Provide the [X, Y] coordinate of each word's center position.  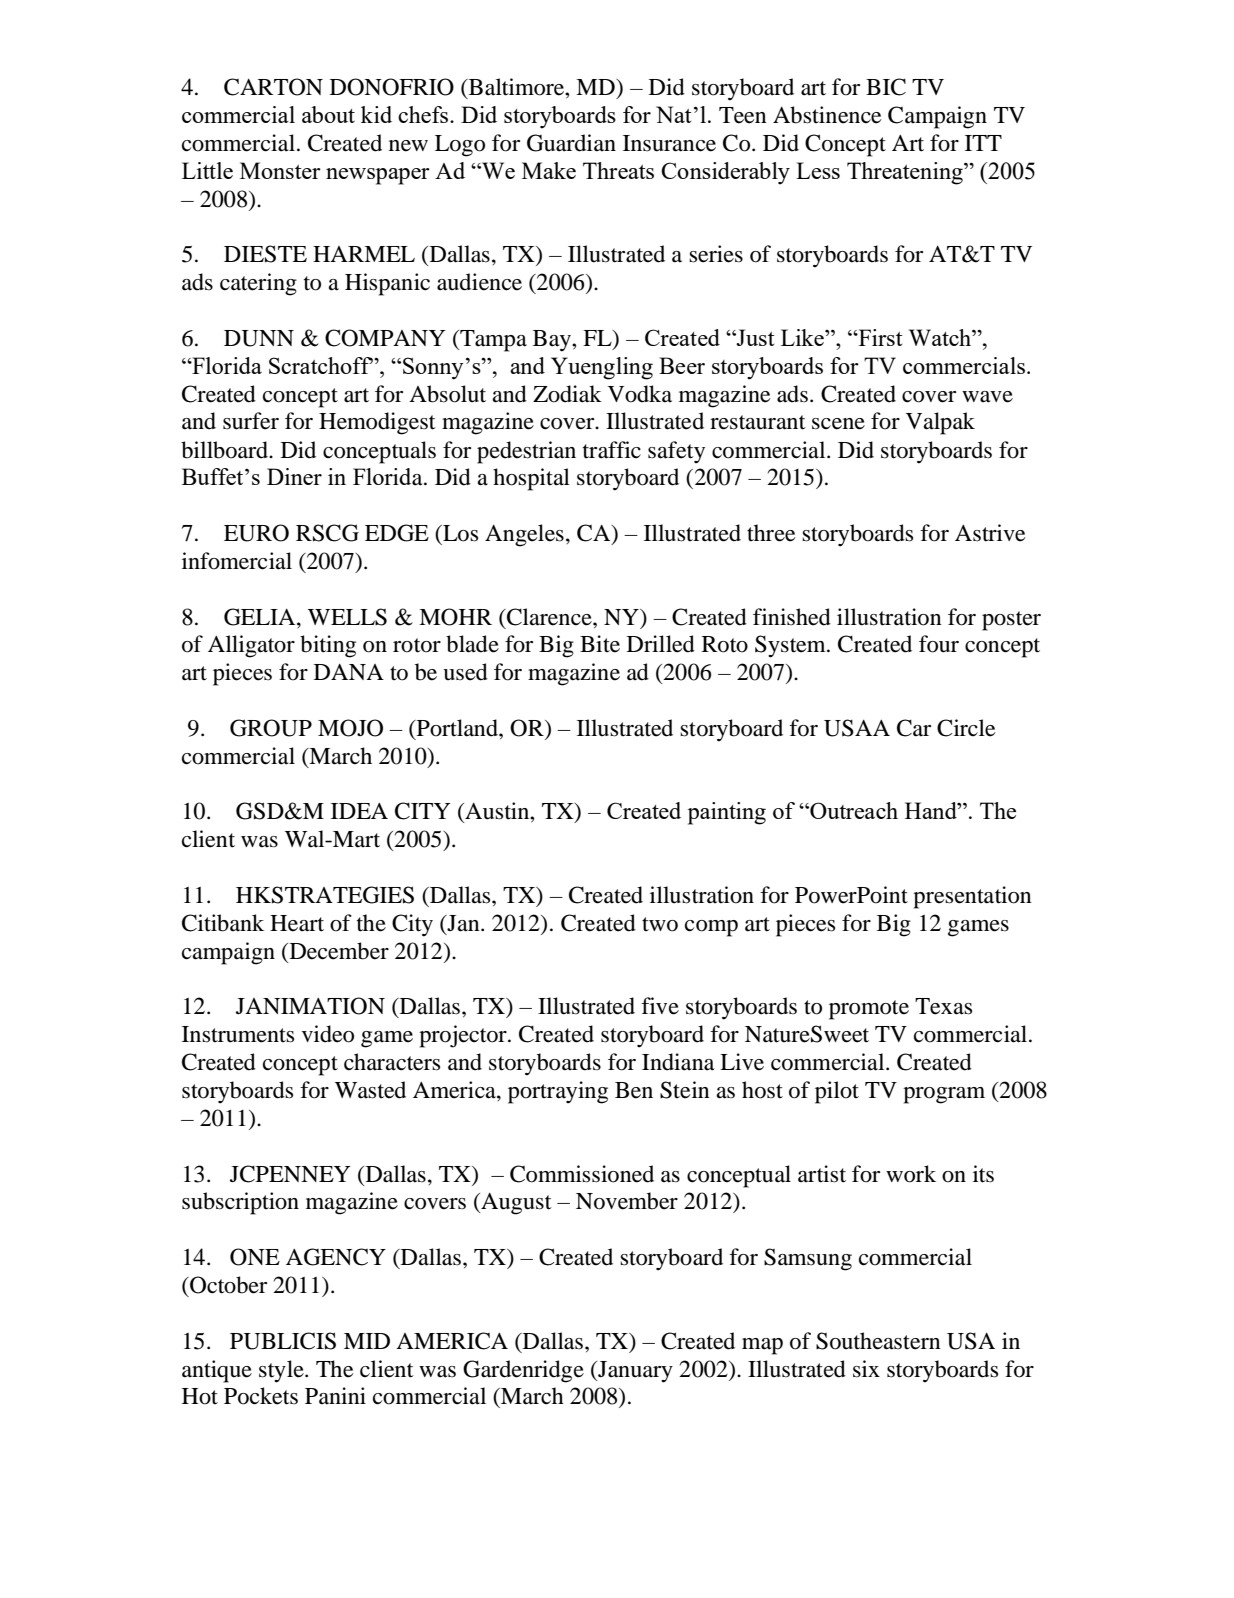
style [282, 1371]
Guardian [571, 143]
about [328, 114]
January [634, 1372]
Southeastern [878, 1341]
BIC [886, 87]
